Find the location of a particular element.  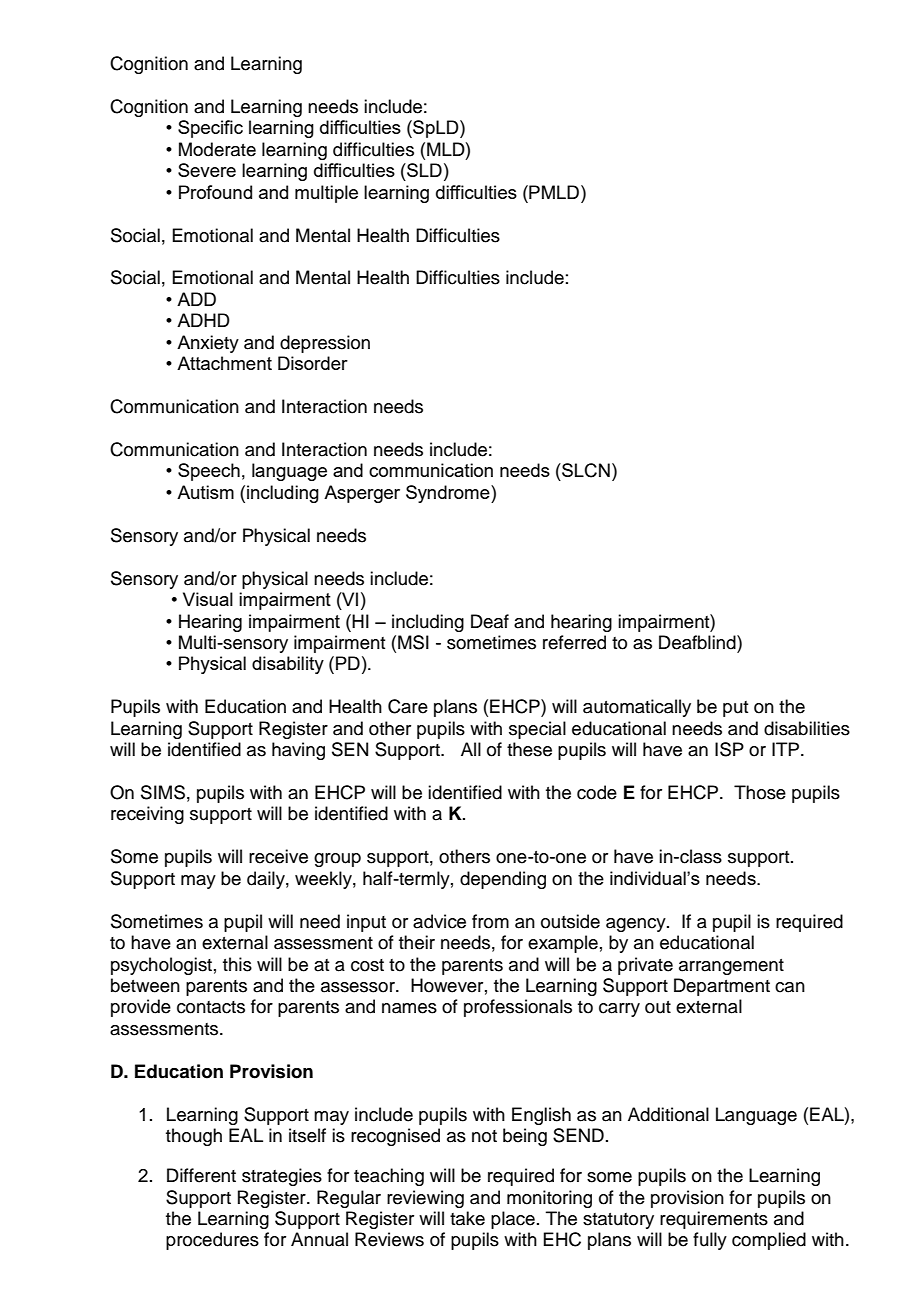

procedures is located at coordinates (212, 1241).
